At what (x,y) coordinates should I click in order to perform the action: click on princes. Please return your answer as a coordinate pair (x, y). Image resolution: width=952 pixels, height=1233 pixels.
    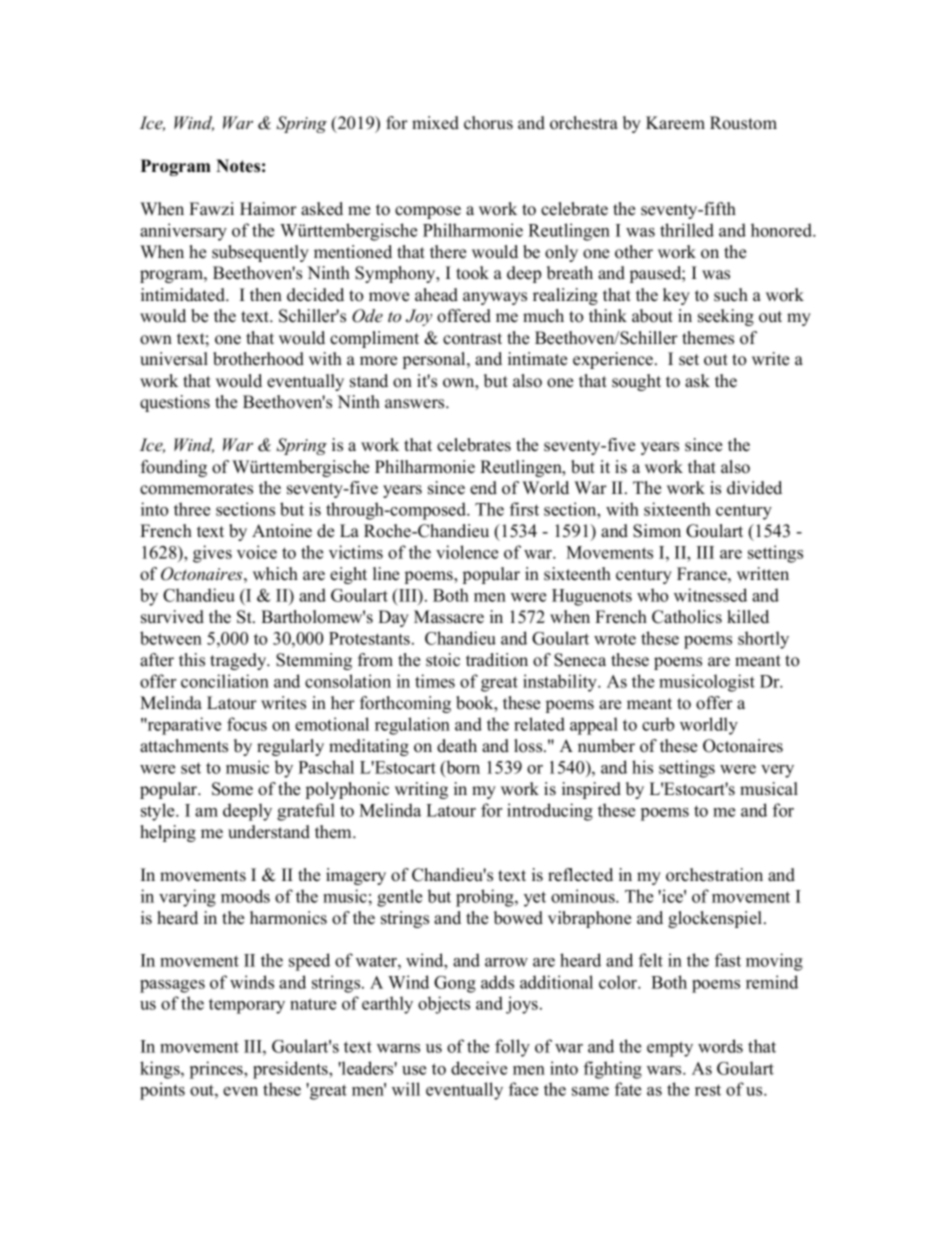
    Looking at the image, I should click on (217, 1070).
